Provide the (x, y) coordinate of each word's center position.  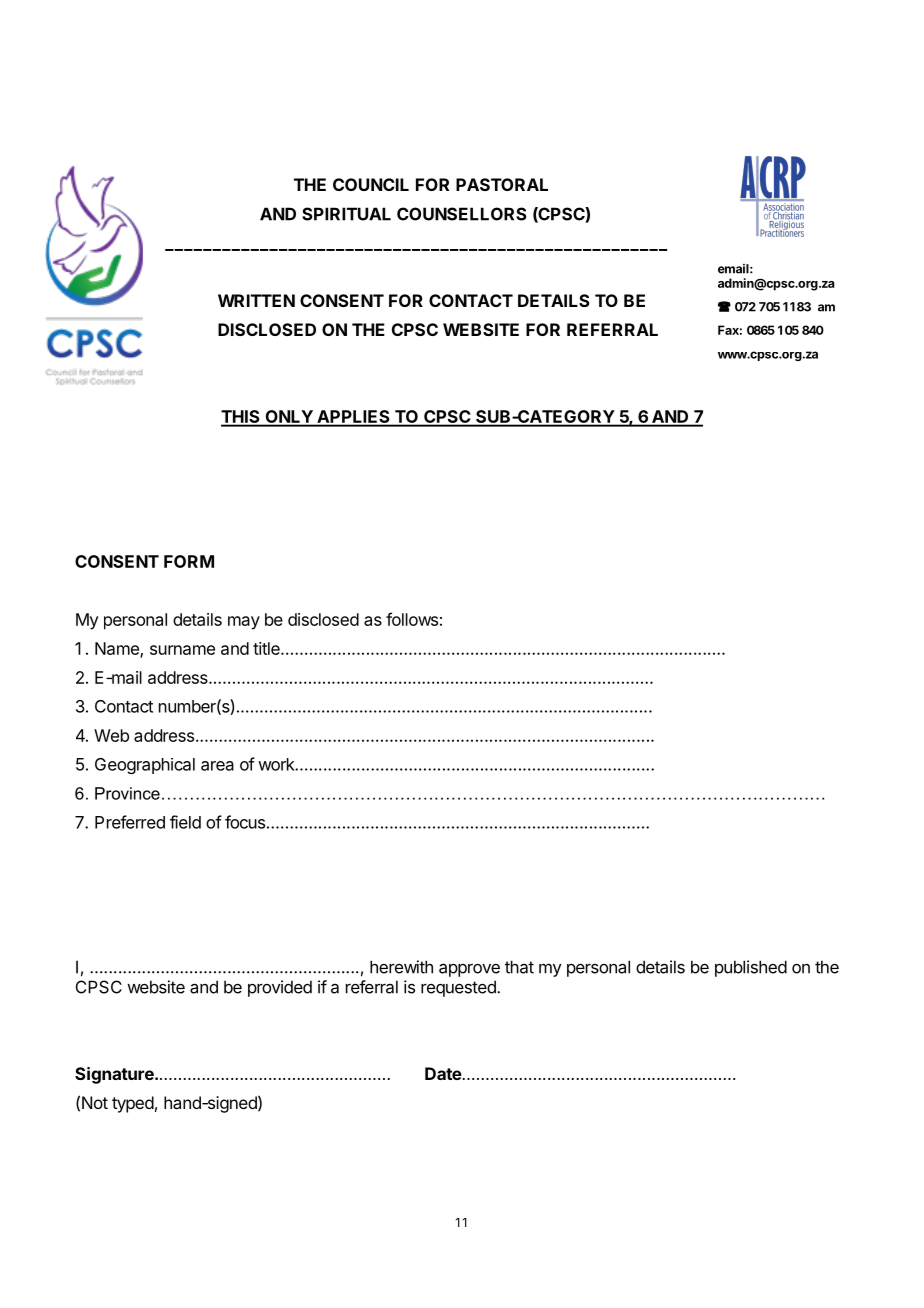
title (267, 648)
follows (412, 619)
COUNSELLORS (462, 214)
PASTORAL (502, 184)
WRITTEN (256, 300)
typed (133, 1104)
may (244, 623)
